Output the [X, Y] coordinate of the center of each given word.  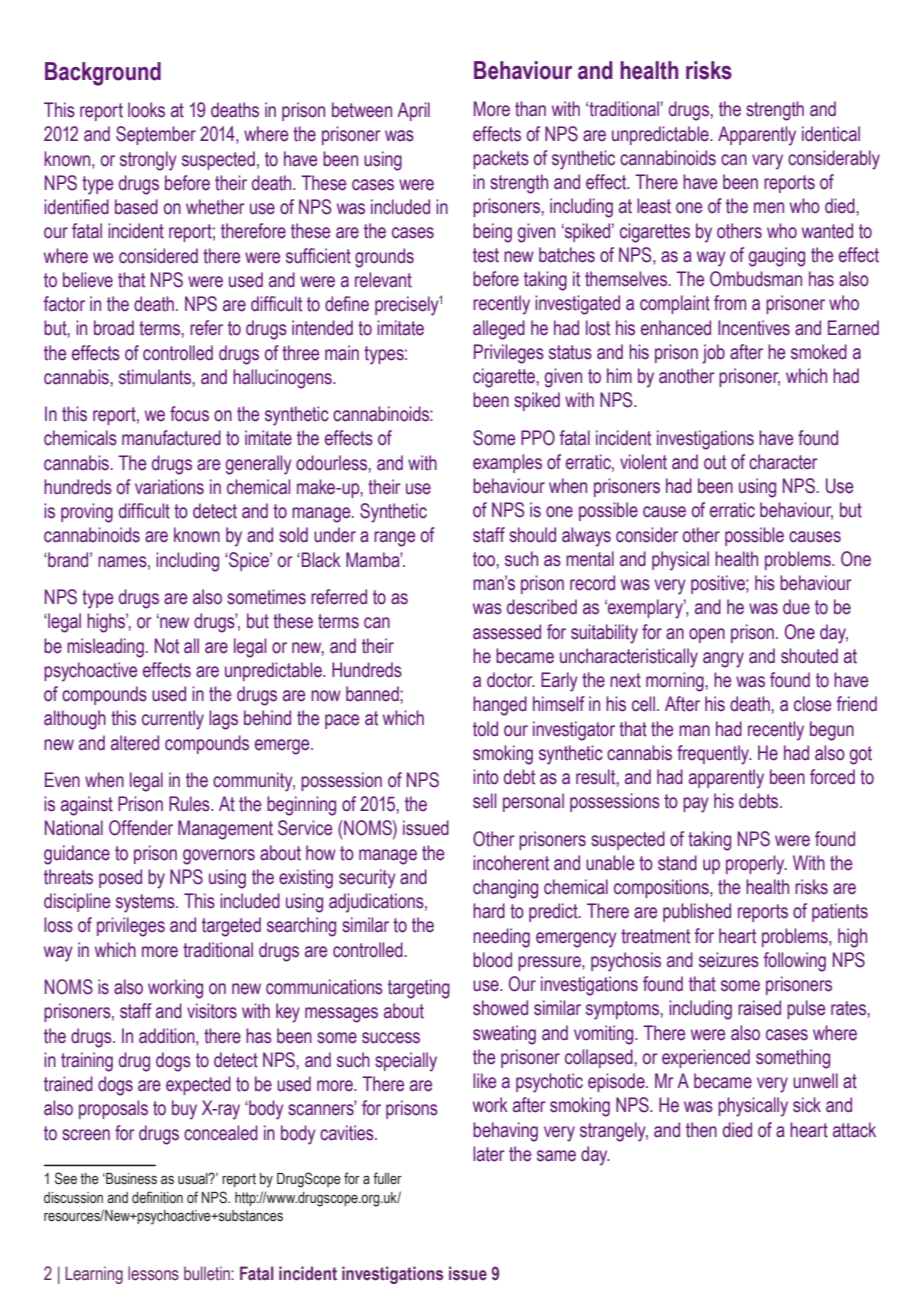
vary [767, 162]
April [413, 111]
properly [756, 865]
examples [507, 463]
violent [643, 462]
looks [146, 110]
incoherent [511, 863]
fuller [387, 1178]
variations [169, 487]
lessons [153, 1273]
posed [120, 878]
